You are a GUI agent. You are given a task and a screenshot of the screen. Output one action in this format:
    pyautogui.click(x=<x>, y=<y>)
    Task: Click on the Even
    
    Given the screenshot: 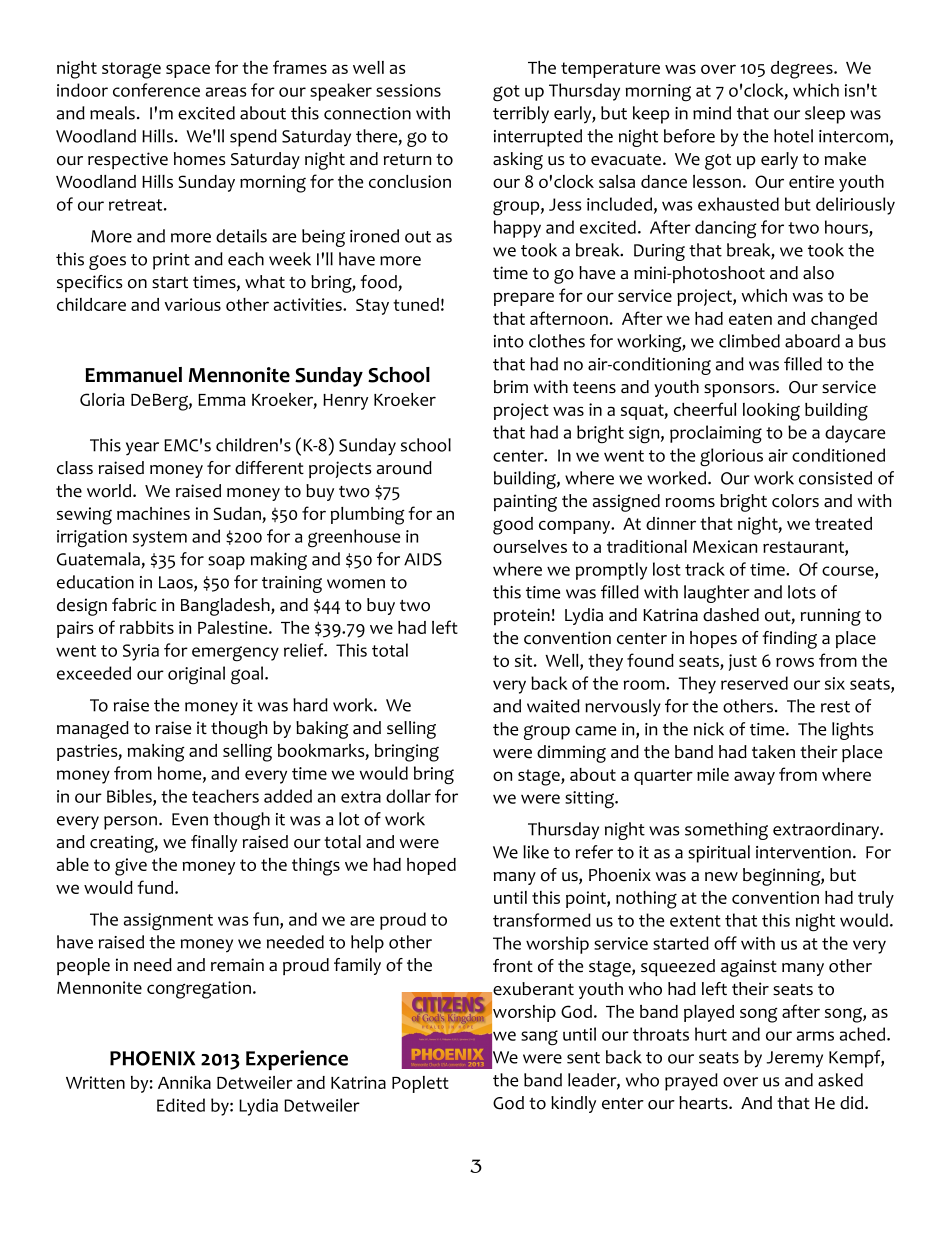 What is the action you would take?
    pyautogui.click(x=190, y=819)
